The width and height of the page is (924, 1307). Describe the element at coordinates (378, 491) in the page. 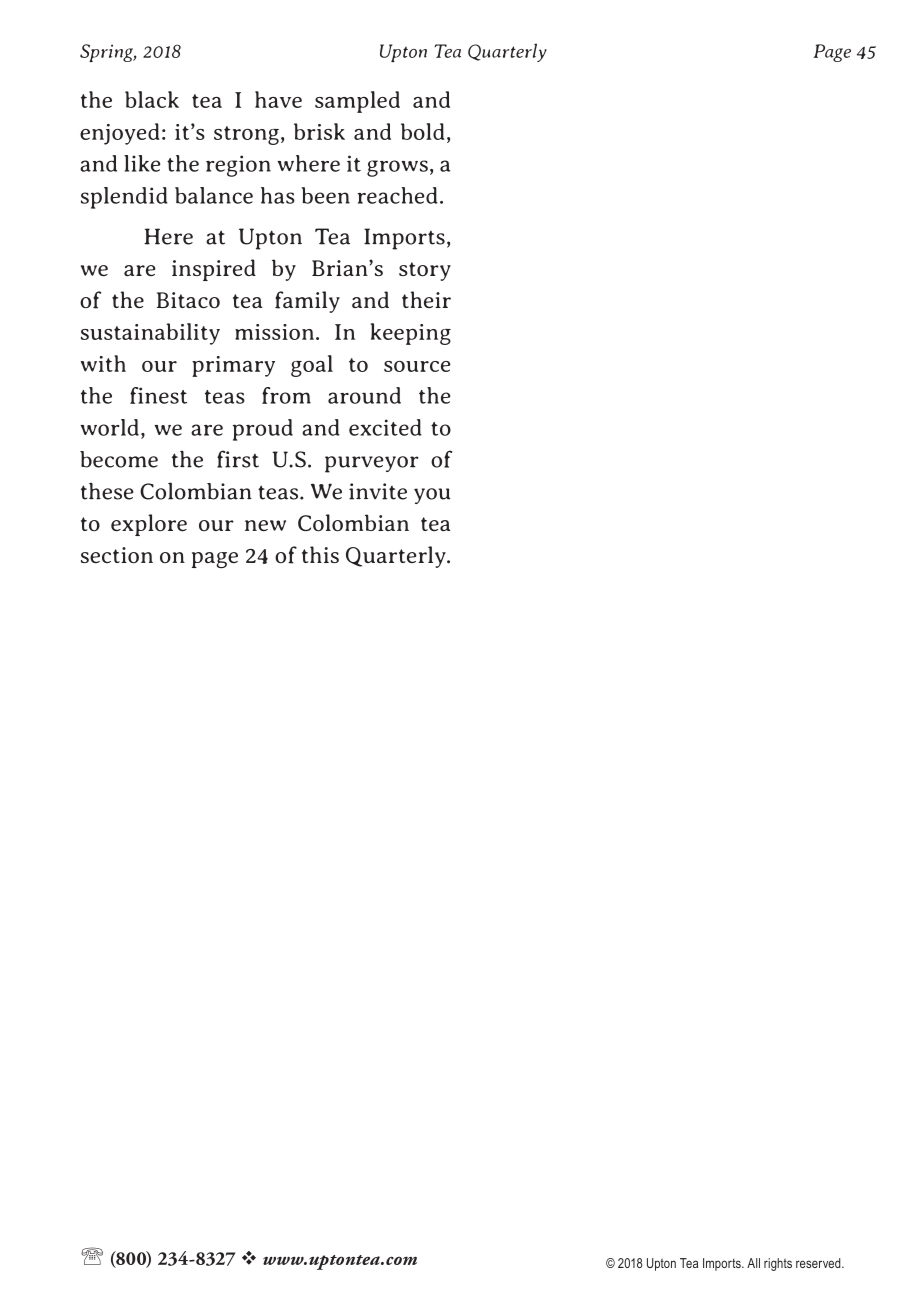

I see `invite` at that location.
